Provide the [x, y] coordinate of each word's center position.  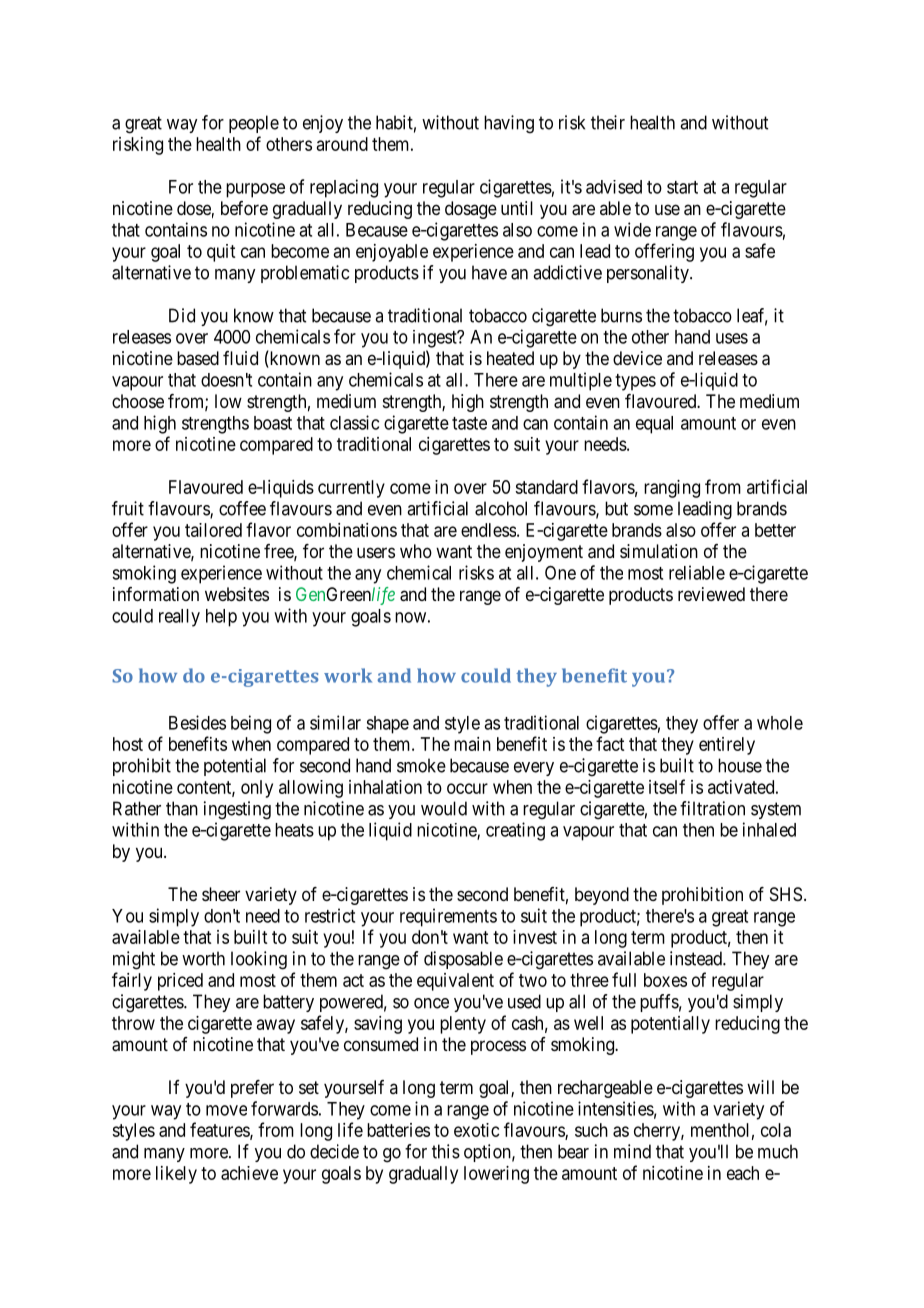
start [682, 187]
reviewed [711, 594]
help [221, 618]
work [348, 675]
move [226, 1110]
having [509, 124]
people [254, 124]
